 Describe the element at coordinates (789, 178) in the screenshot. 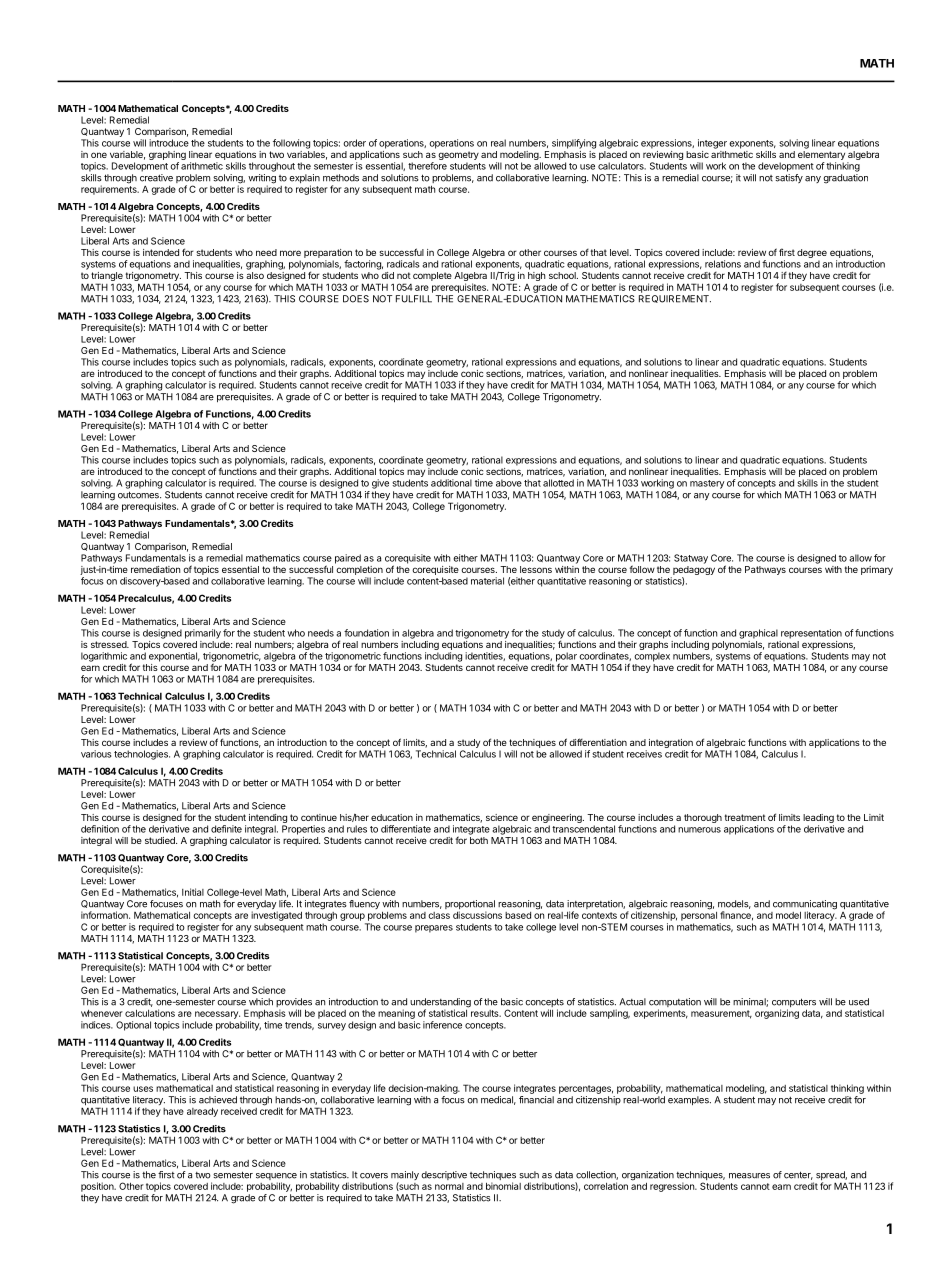

I see `satisfy` at that location.
